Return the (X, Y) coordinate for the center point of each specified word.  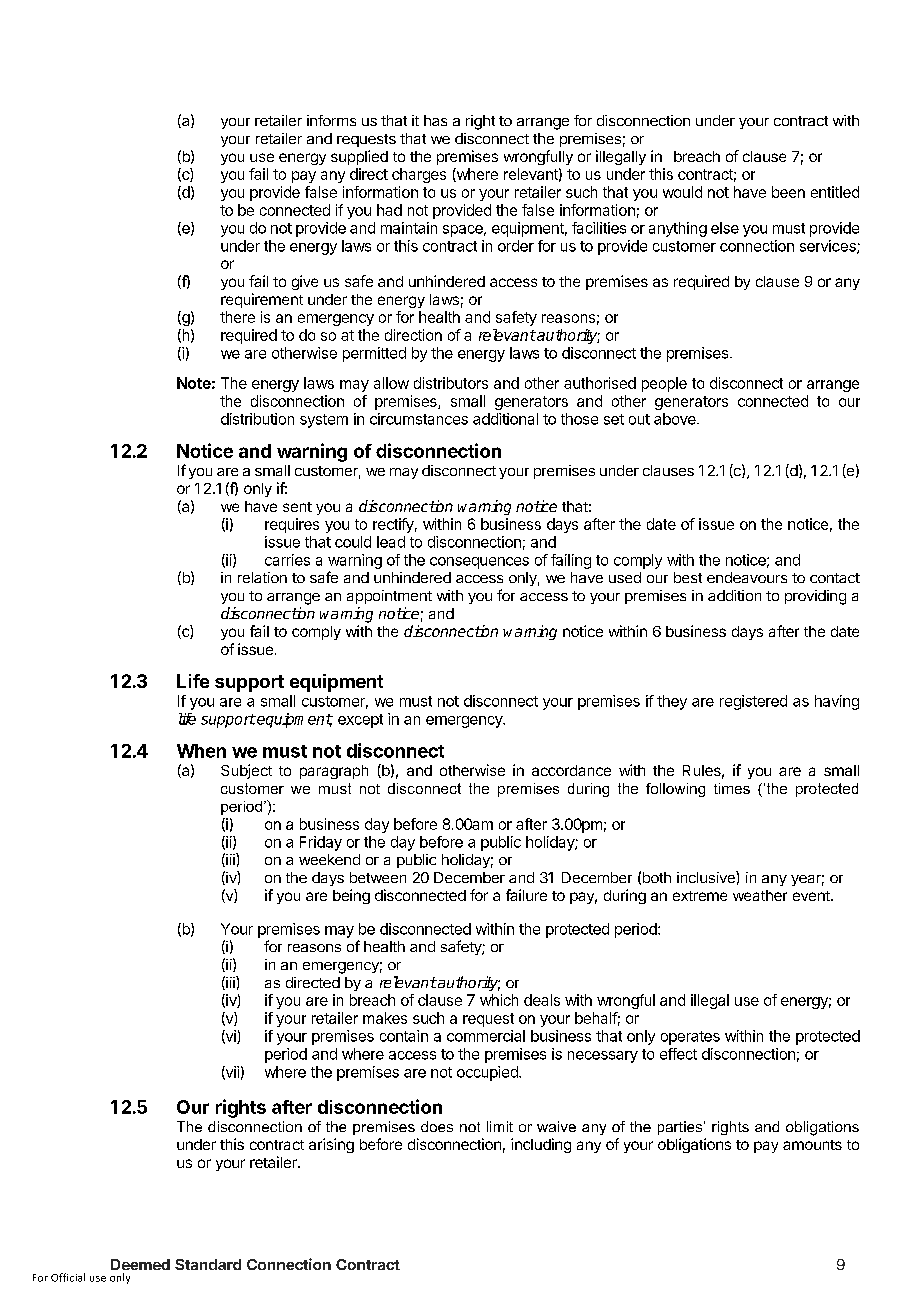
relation (262, 577)
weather (760, 895)
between (378, 877)
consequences (479, 563)
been (788, 192)
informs (331, 120)
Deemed (140, 1264)
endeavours (747, 577)
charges (419, 175)
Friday (321, 843)
